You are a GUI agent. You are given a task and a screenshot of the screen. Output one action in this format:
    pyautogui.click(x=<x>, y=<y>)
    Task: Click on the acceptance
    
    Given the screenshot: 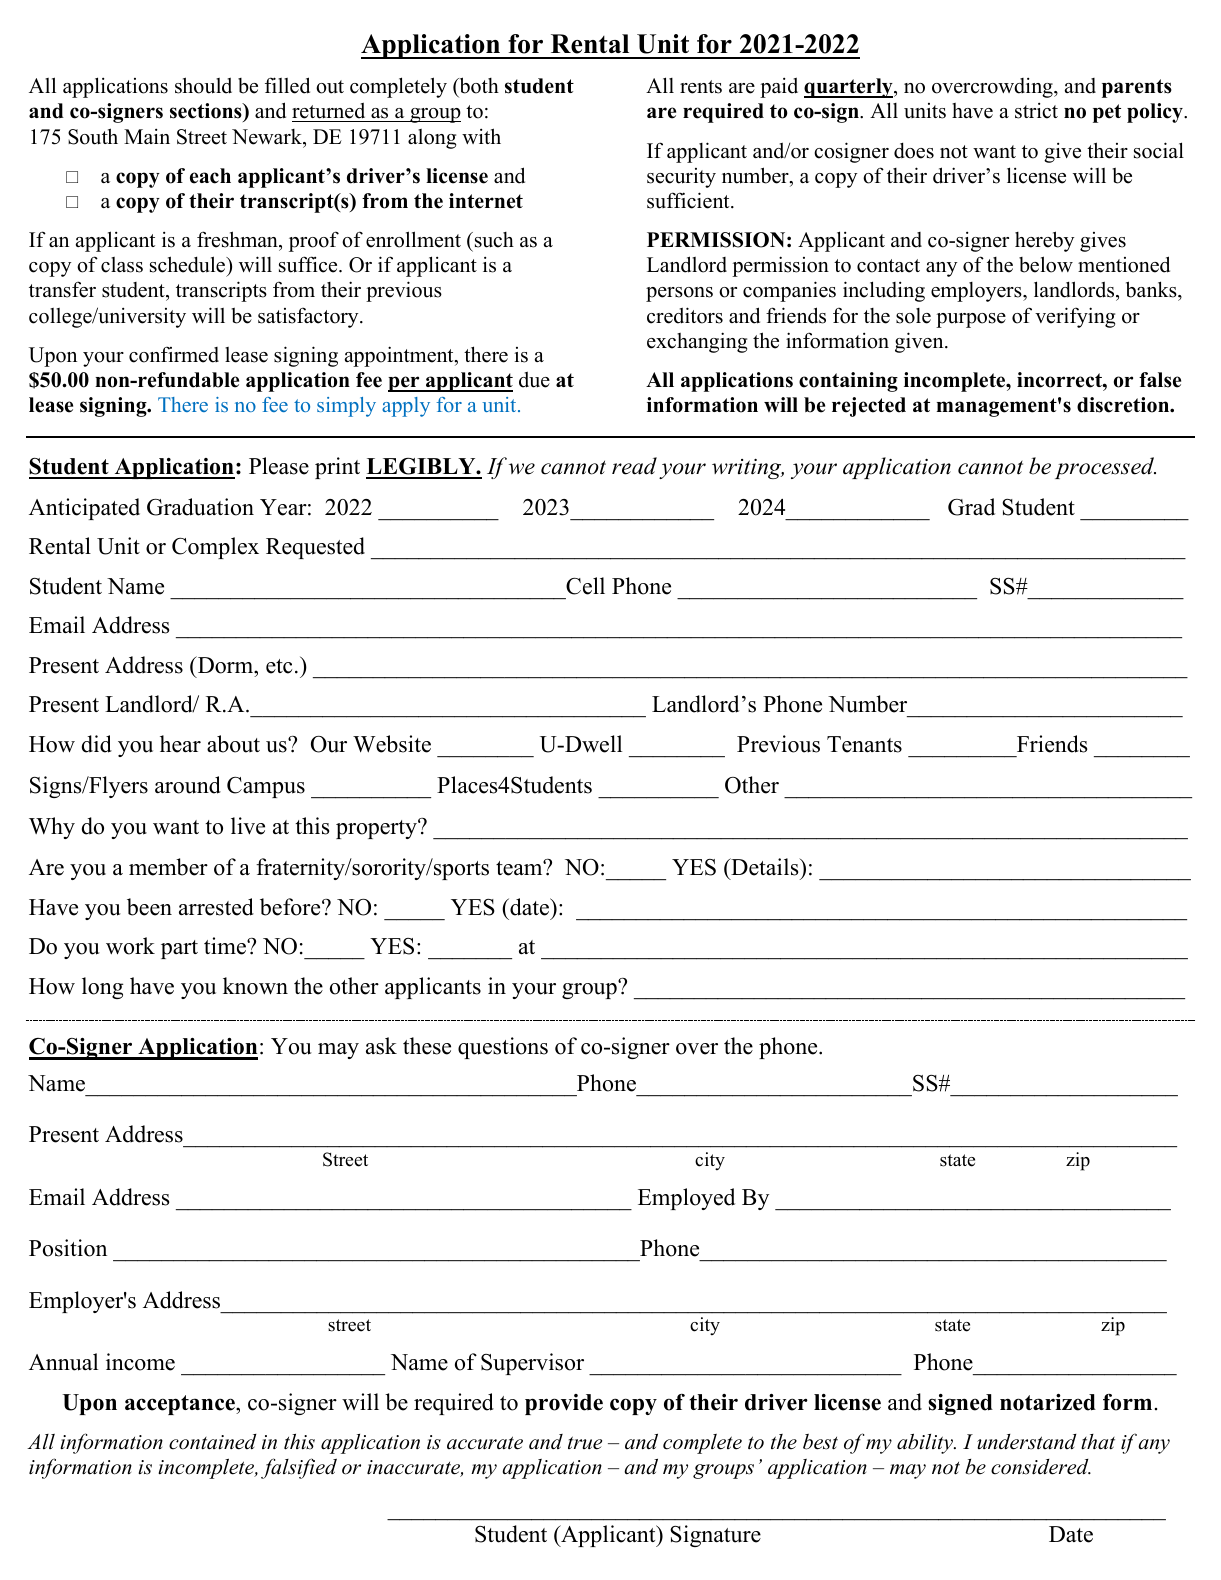 What is the action you would take?
    pyautogui.click(x=181, y=1405)
